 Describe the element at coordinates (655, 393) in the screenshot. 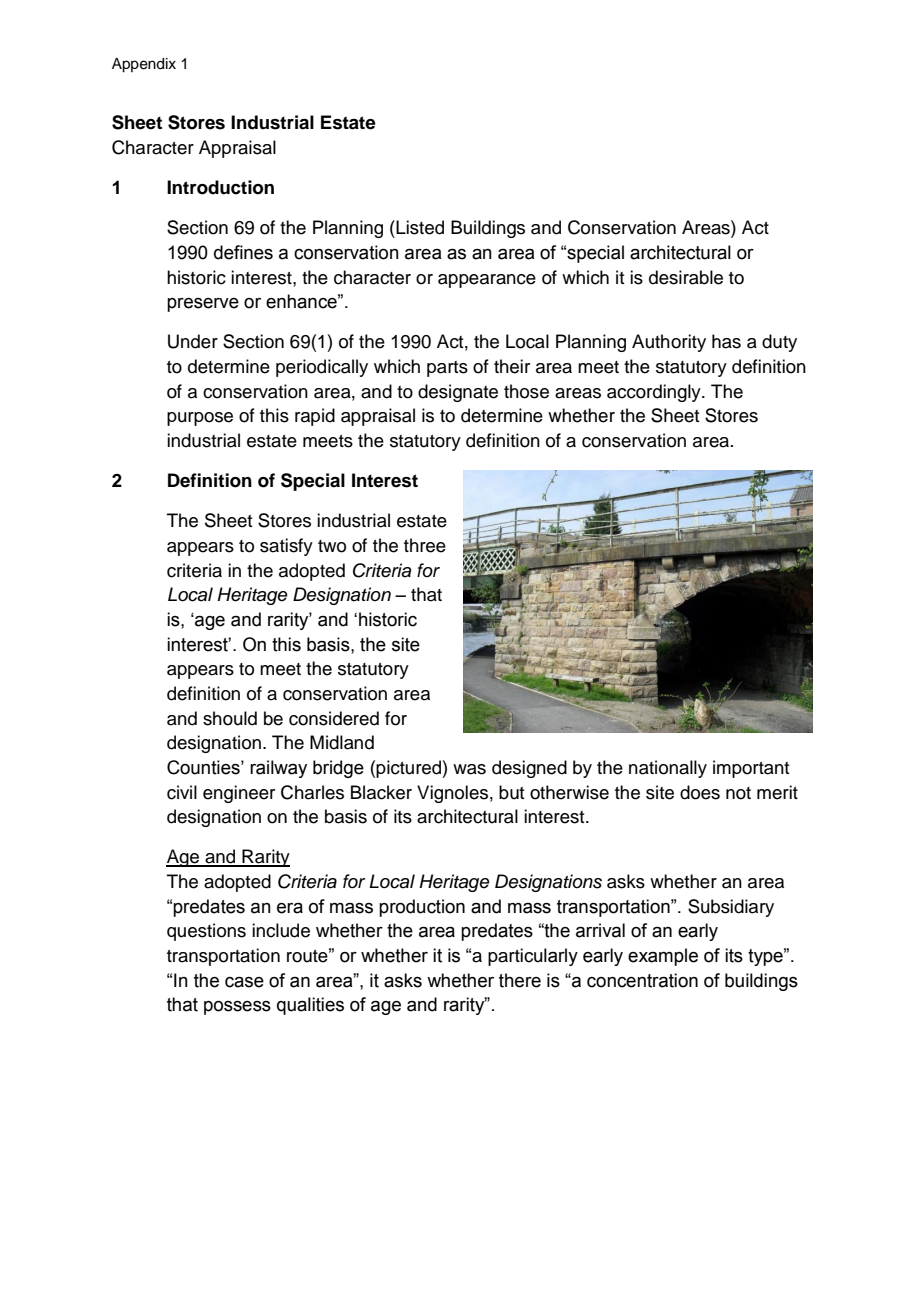

I see `accordingly` at that location.
